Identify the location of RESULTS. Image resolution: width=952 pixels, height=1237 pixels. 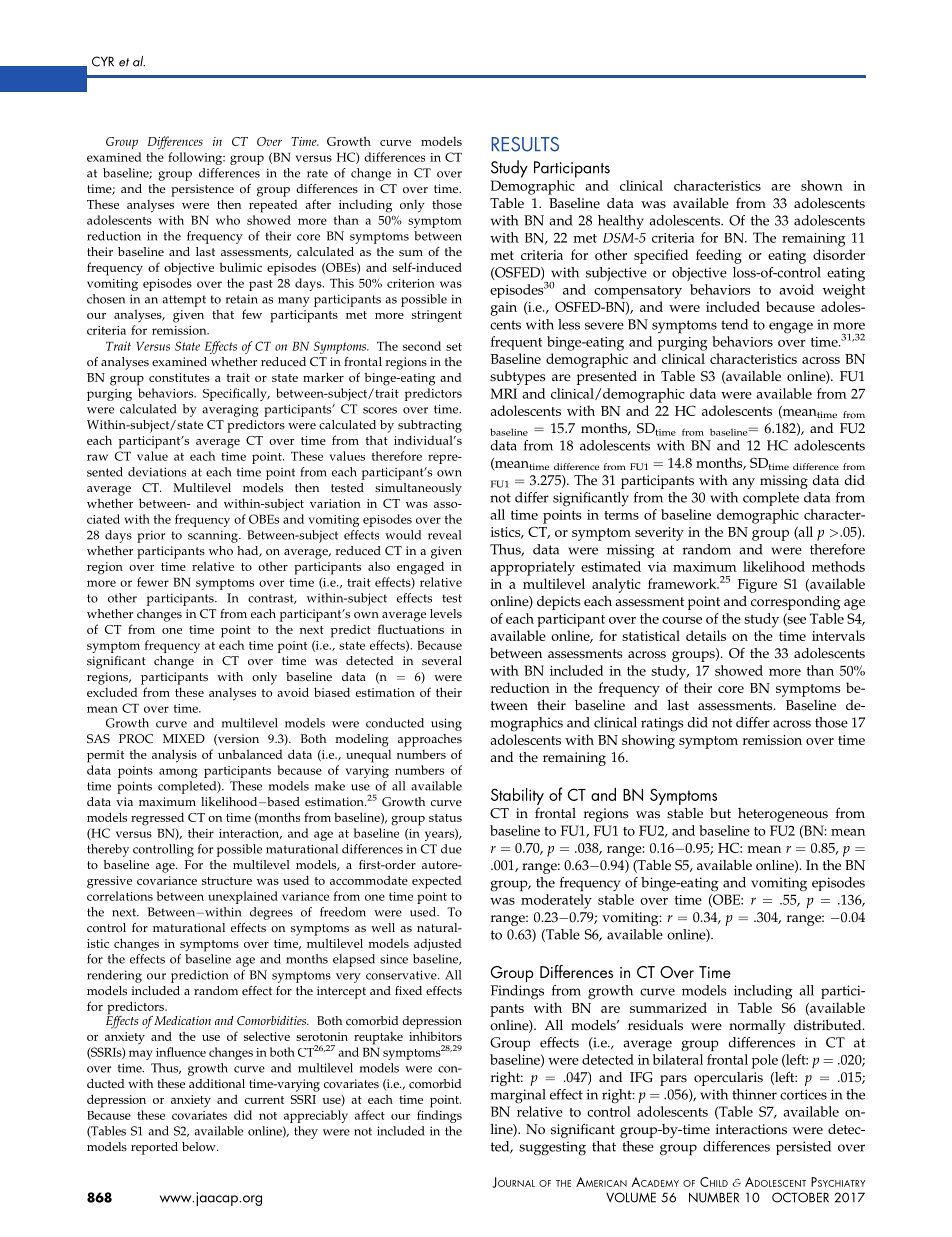
(525, 144).
